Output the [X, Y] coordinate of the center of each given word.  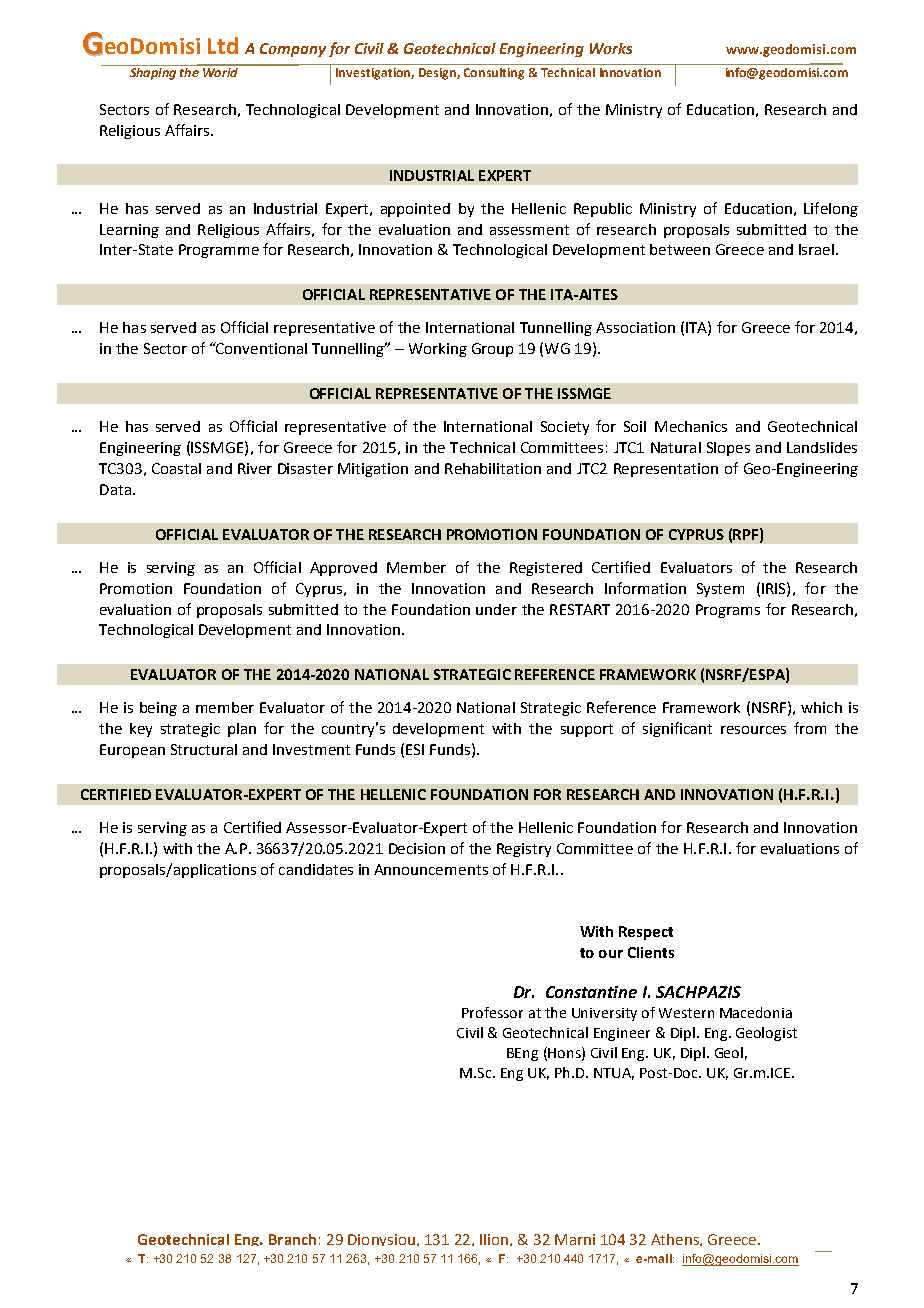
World [220, 71]
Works [611, 48]
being [158, 709]
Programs [728, 611]
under [496, 609]
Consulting [494, 74]
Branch [292, 1239]
